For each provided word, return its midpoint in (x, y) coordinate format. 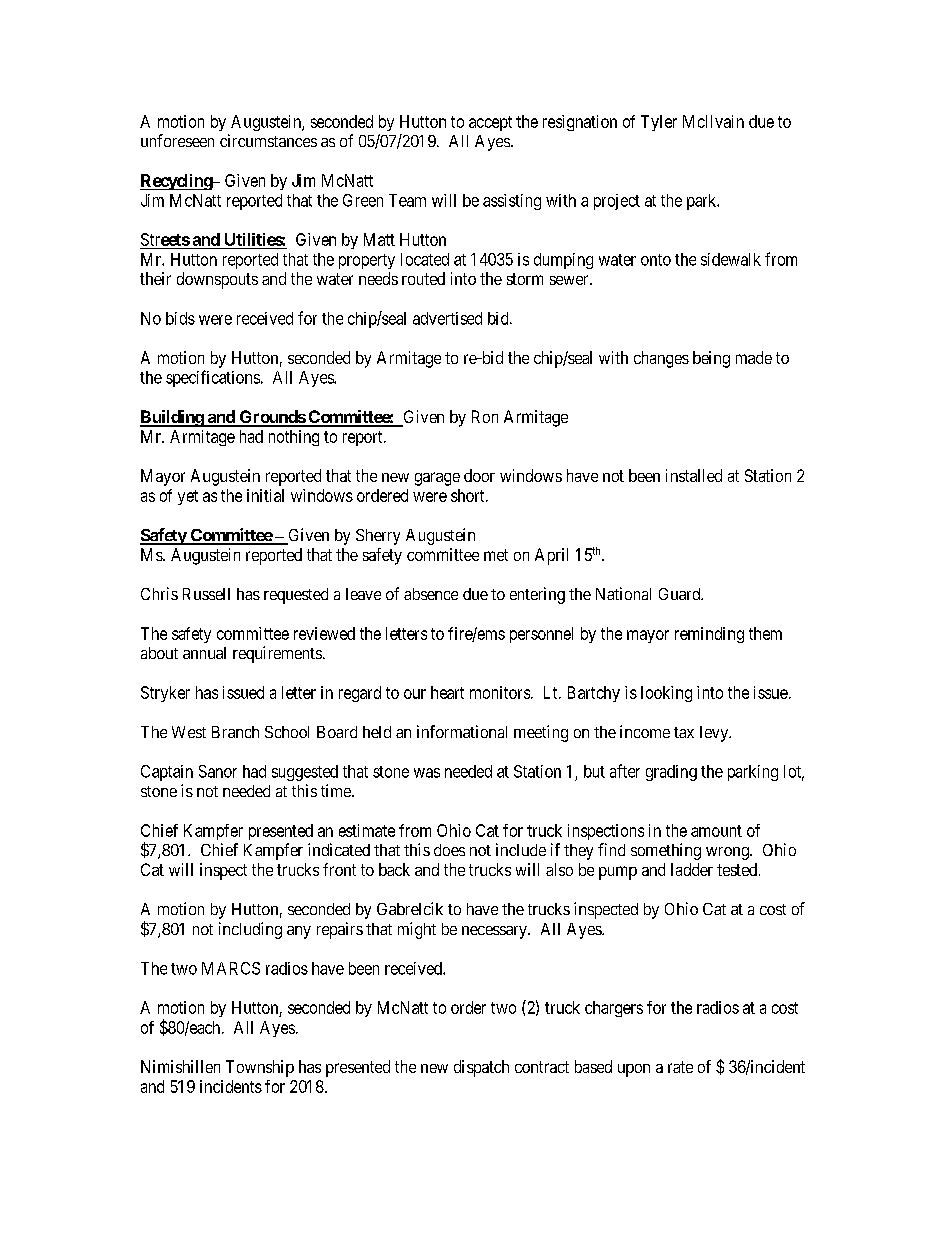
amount (716, 831)
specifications (213, 378)
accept (490, 123)
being (711, 359)
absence (431, 594)
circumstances (268, 140)
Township (260, 1068)
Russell (206, 594)
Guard (681, 594)
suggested (305, 773)
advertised (447, 318)
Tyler (659, 123)
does (449, 850)
